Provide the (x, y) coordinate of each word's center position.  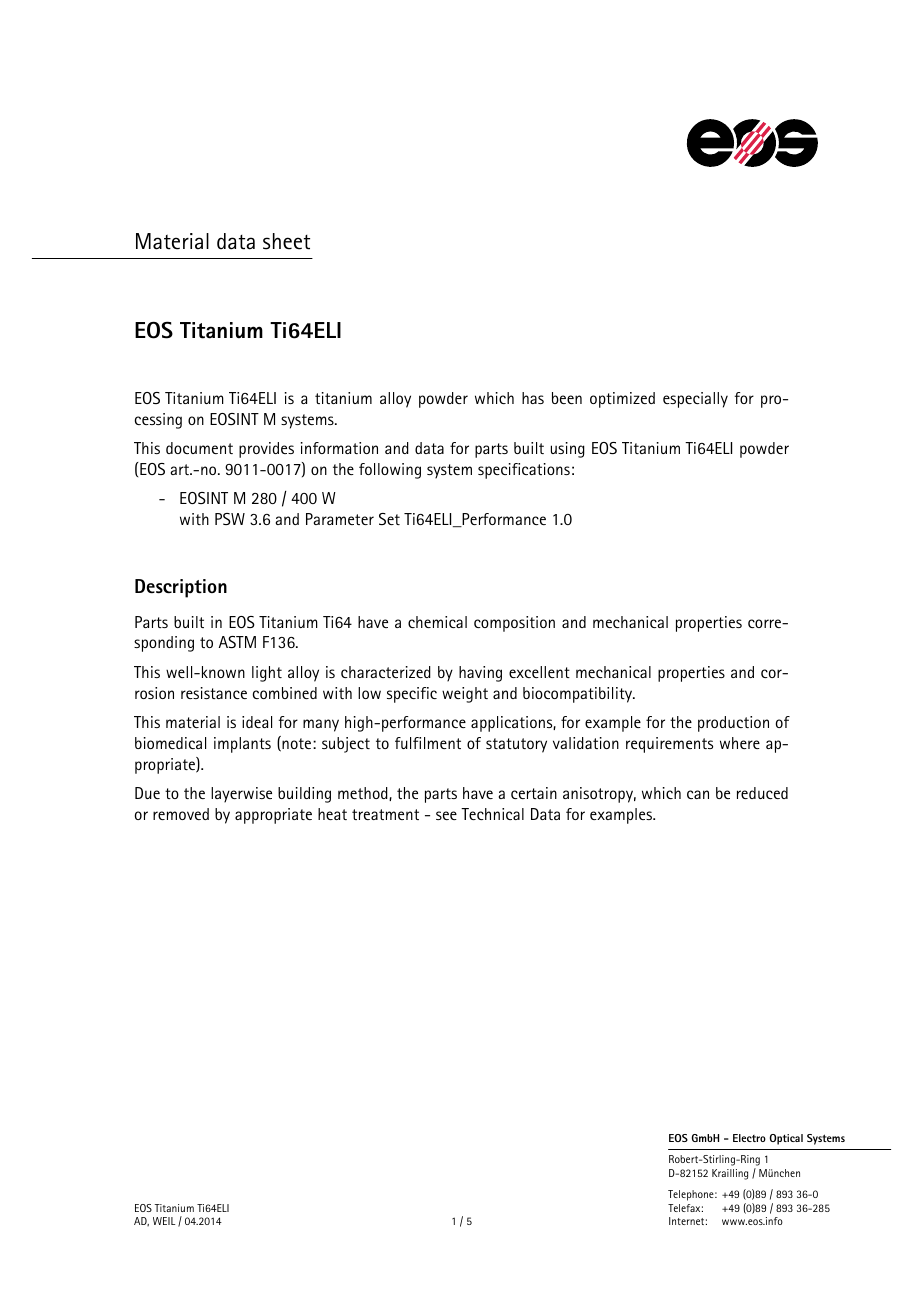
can (698, 794)
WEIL (164, 1221)
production (733, 724)
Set (389, 519)
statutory (516, 745)
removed (181, 814)
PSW (230, 519)
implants (242, 745)
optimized (622, 400)
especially (695, 400)
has (533, 398)
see (446, 815)
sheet (286, 241)
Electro (749, 1138)
